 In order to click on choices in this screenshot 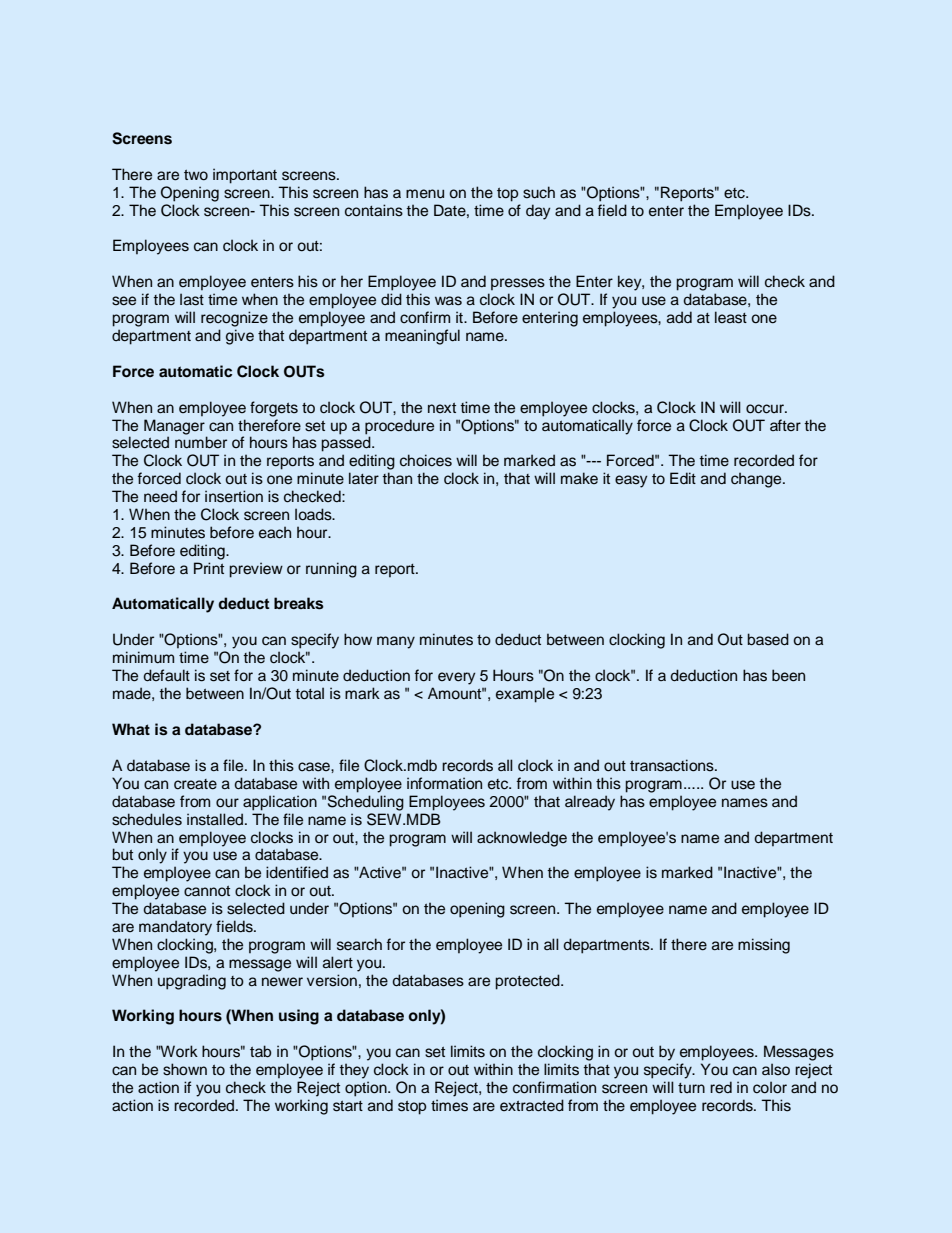, I will do `click(426, 460)`.
